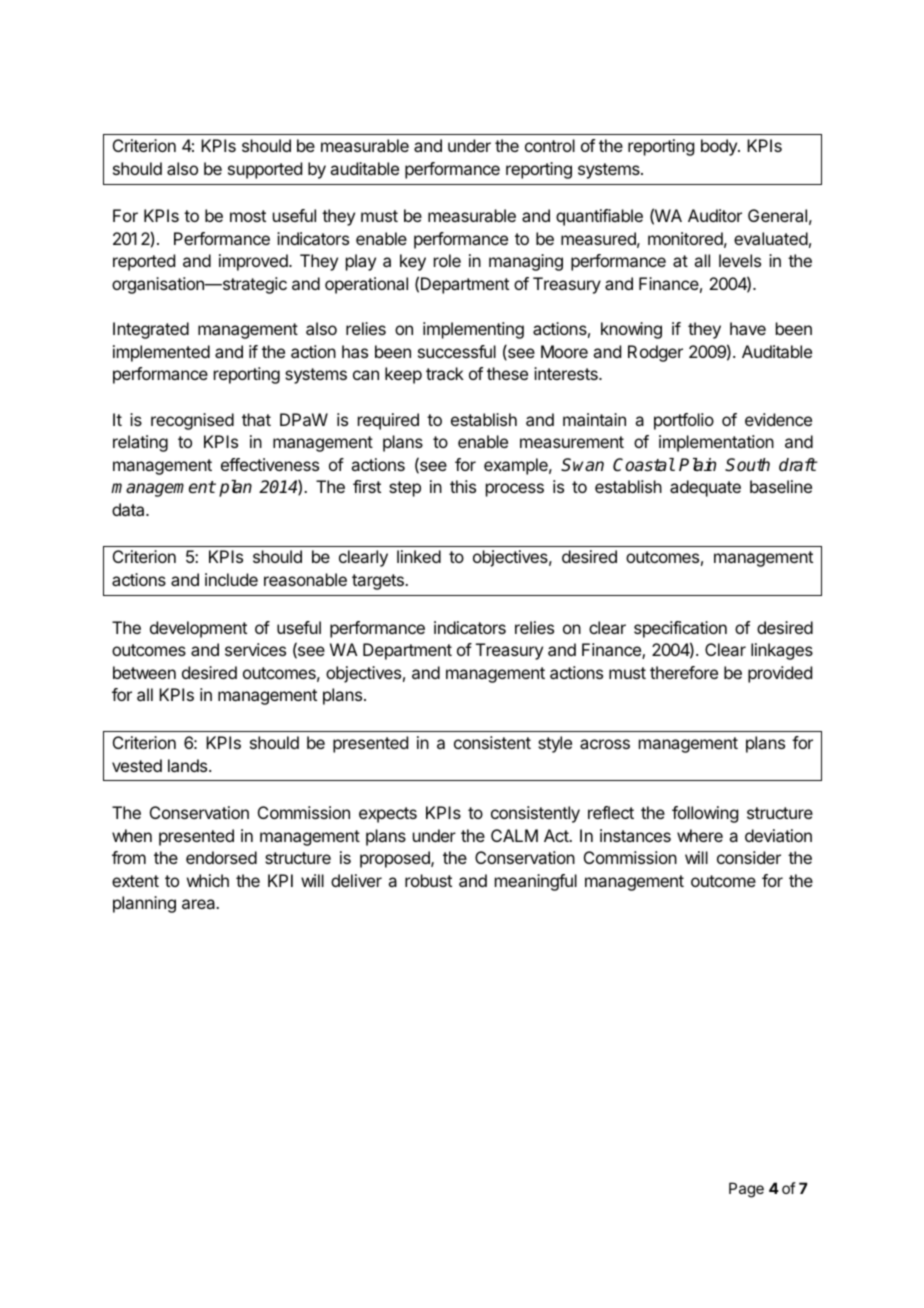 Image resolution: width=924 pixels, height=1308 pixels. I want to click on which, so click(208, 880).
